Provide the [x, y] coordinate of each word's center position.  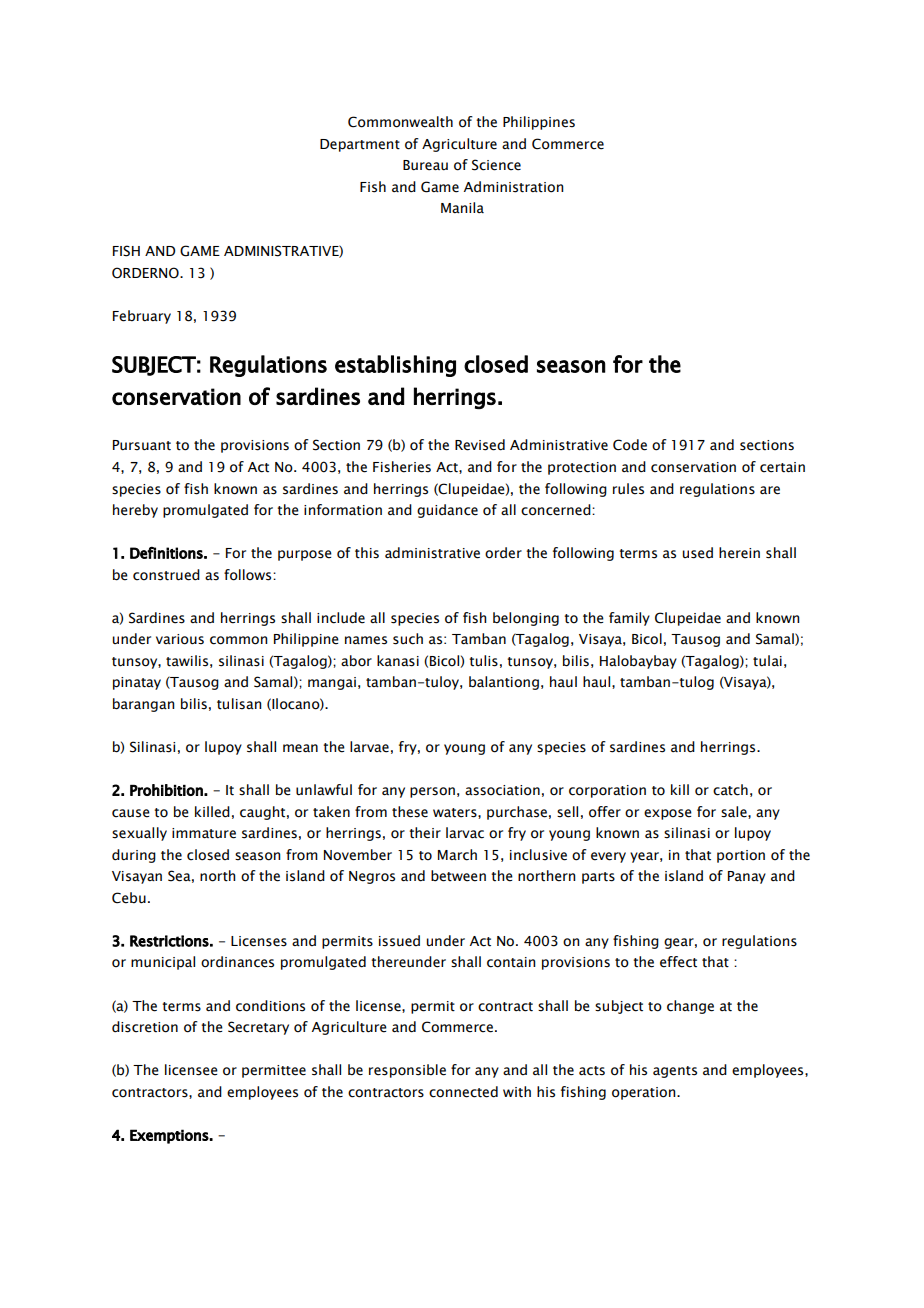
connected [463, 1092]
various [180, 639]
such [408, 639]
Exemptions [170, 1136]
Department [360, 145]
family [629, 619]
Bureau [425, 165]
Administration [513, 187]
